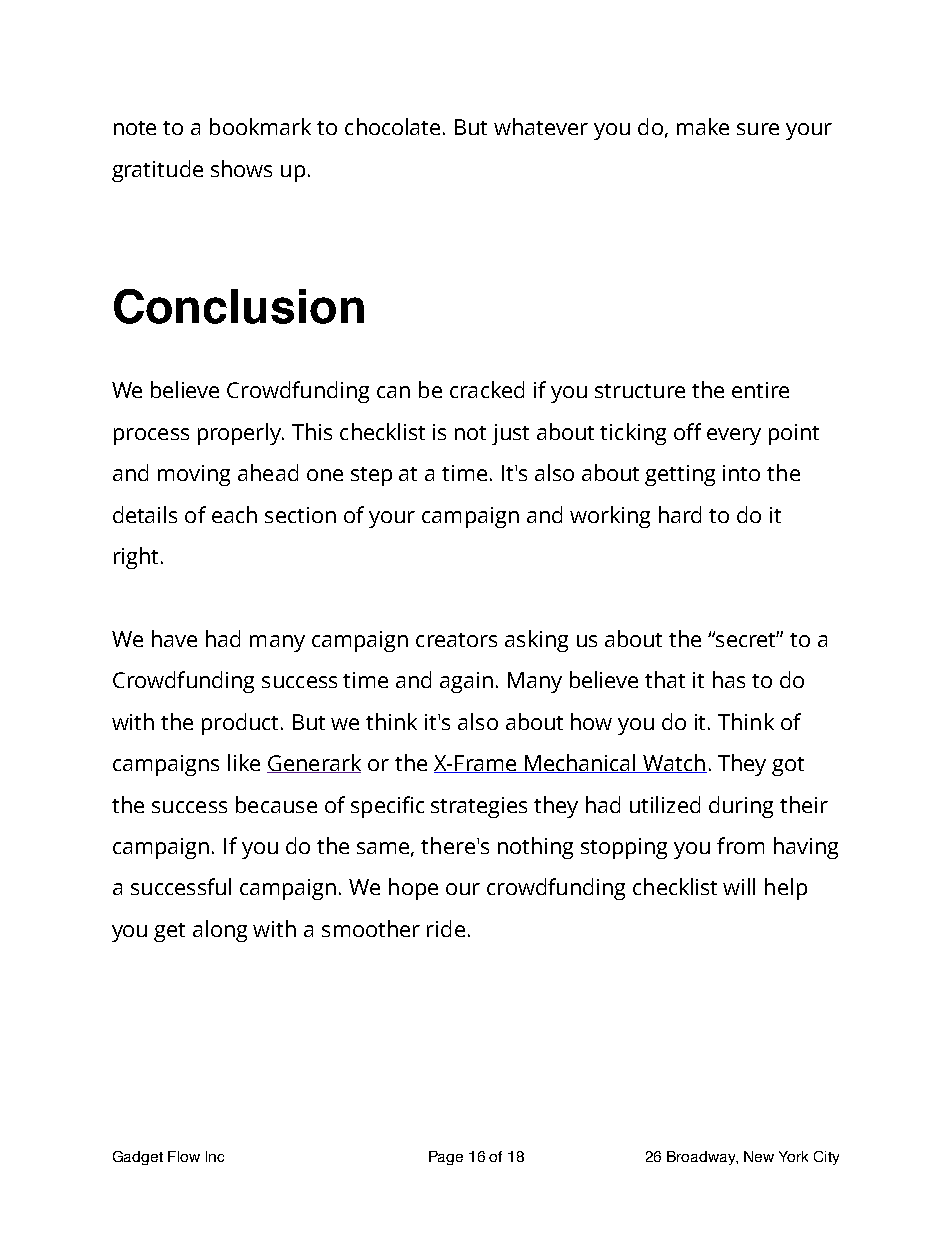  What do you see at coordinates (759, 1156) in the page?
I see `New` at bounding box center [759, 1156].
